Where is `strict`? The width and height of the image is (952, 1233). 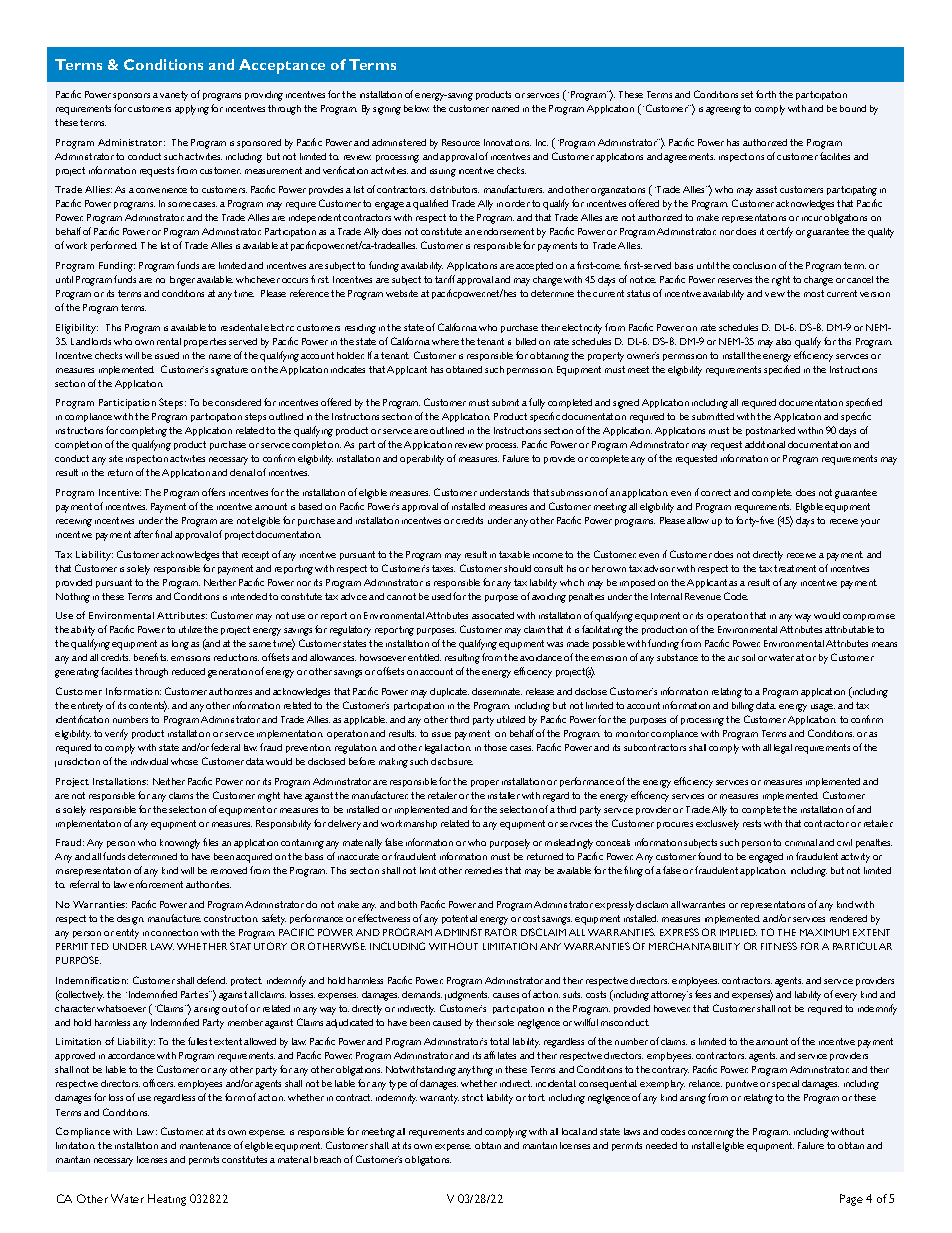 strict is located at coordinates (472, 1097).
